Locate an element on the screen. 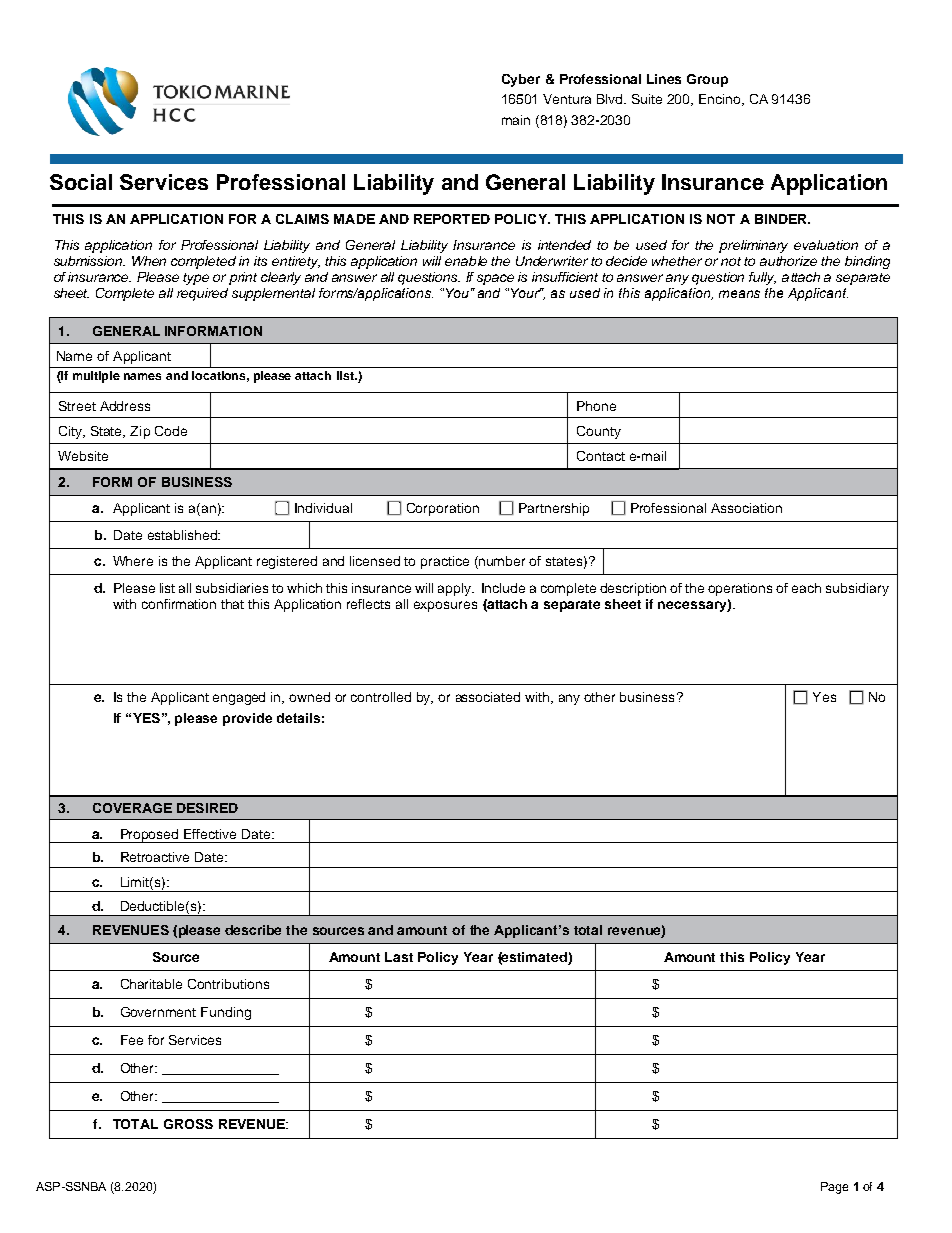  Association is located at coordinates (746, 508).
